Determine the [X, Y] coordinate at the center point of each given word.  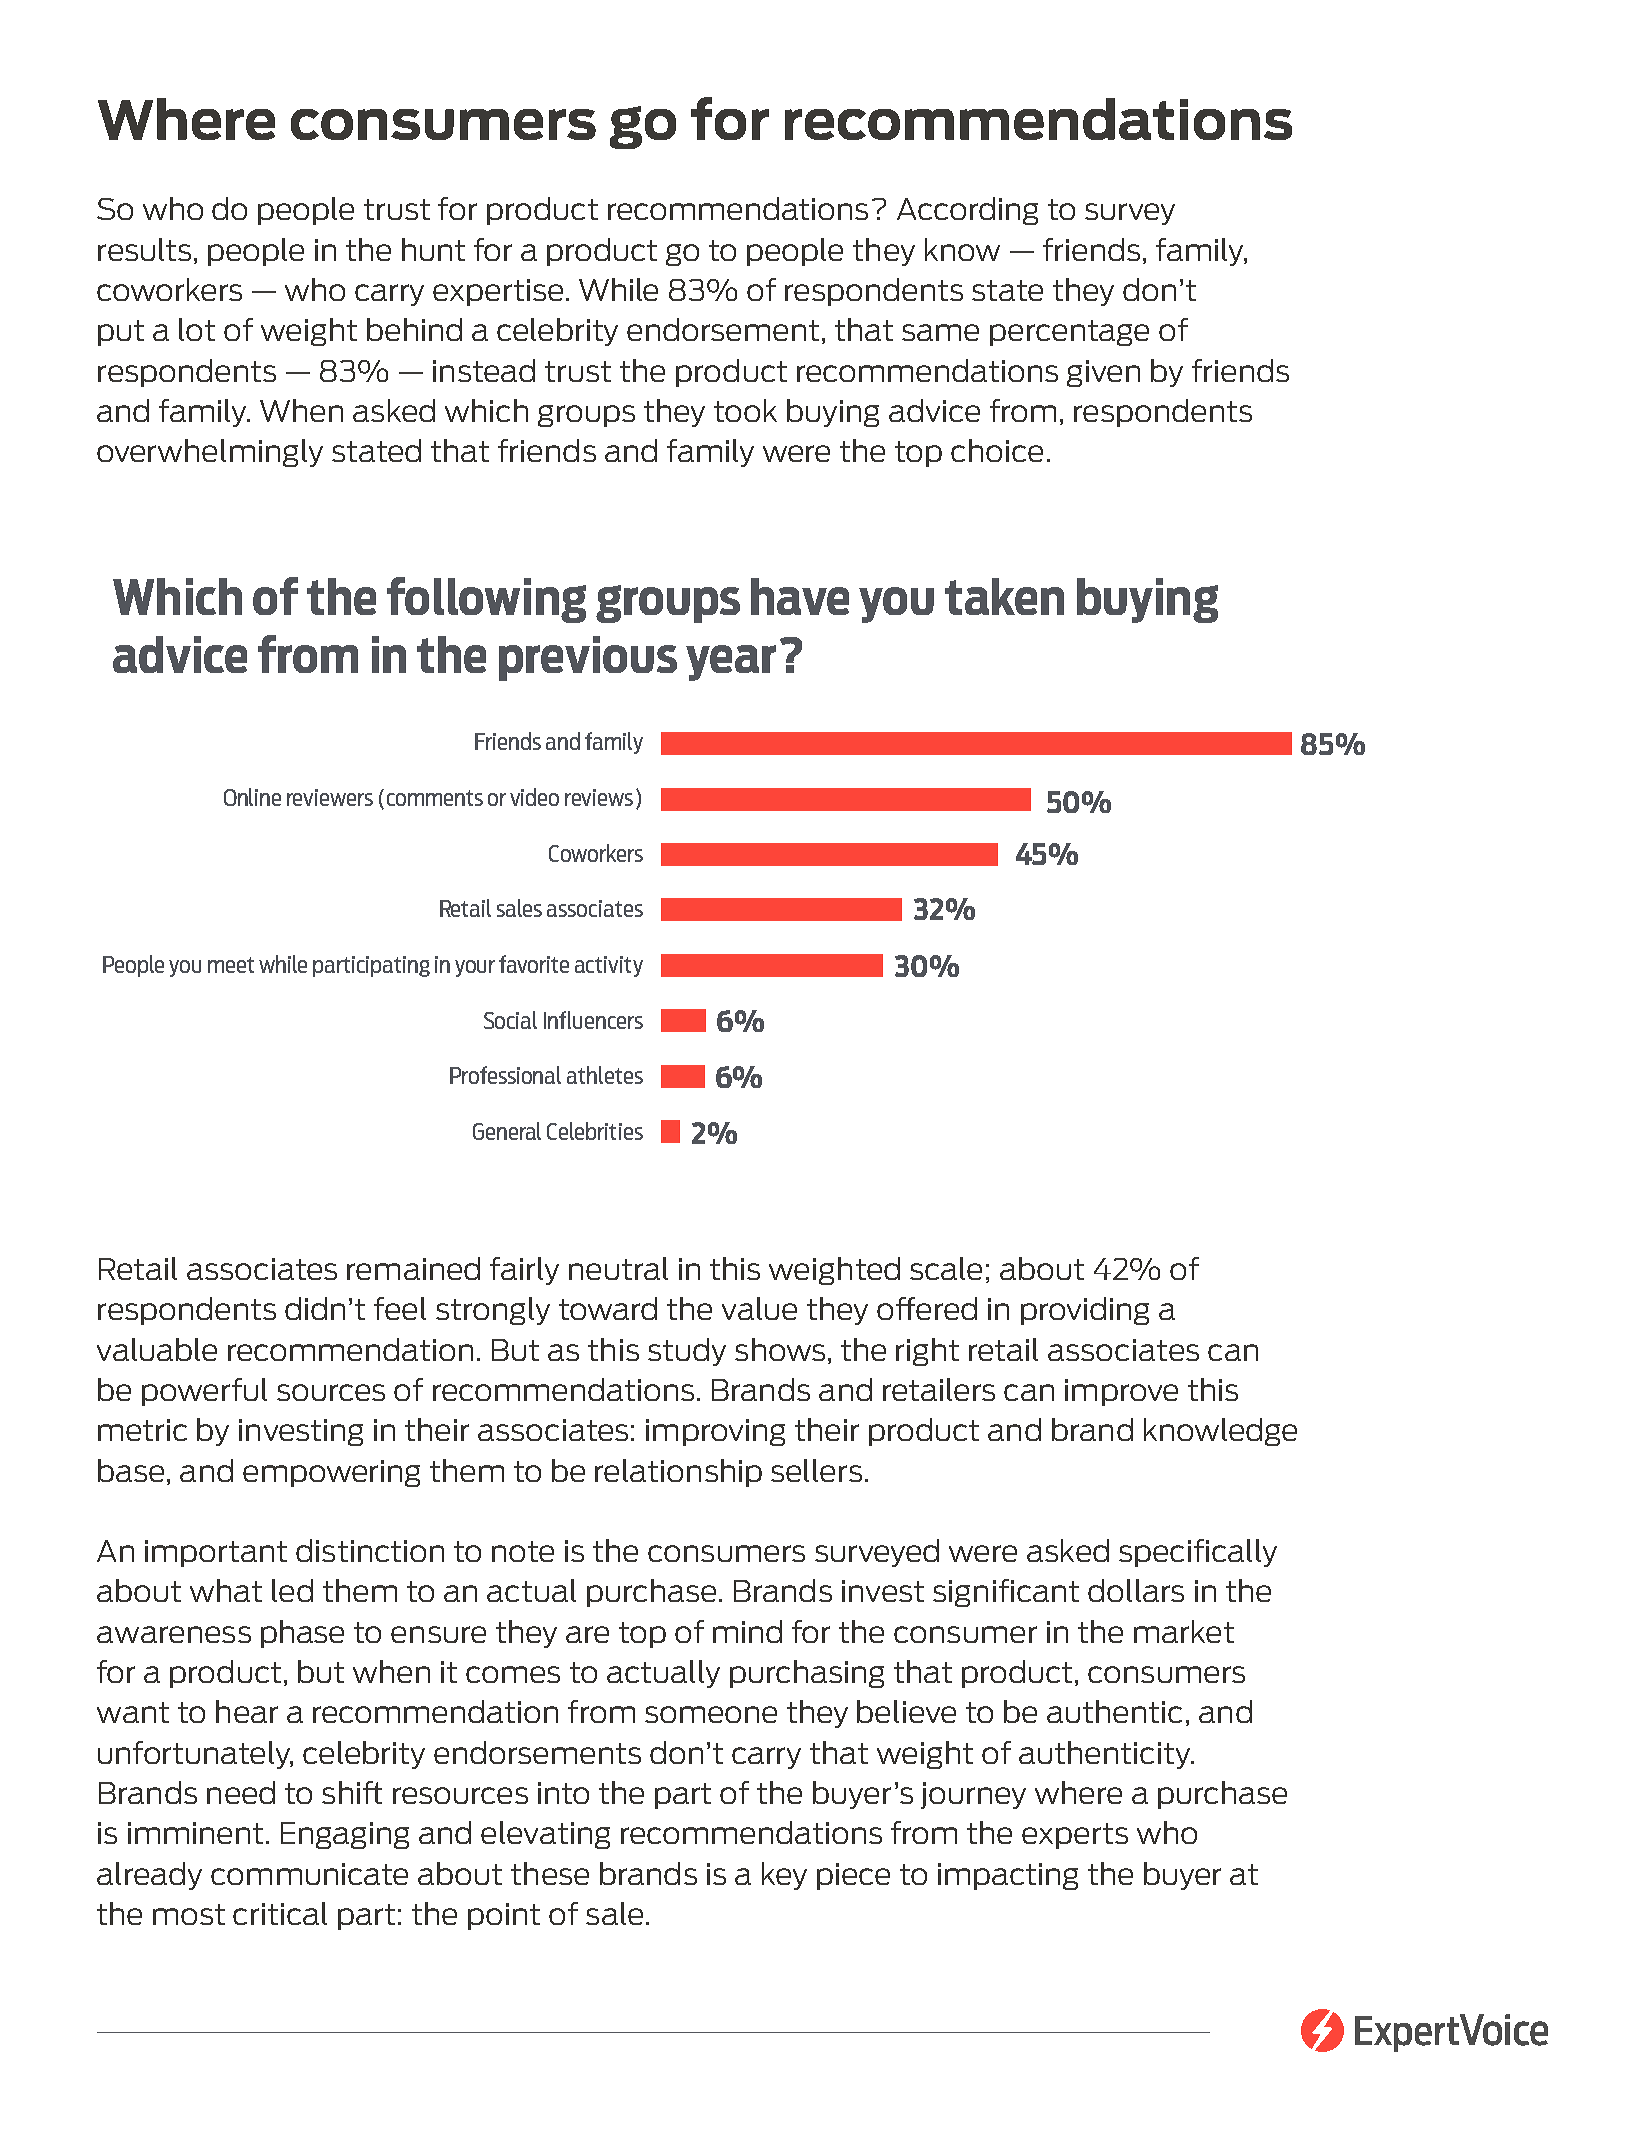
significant [1006, 1593]
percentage [1069, 333]
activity [609, 966]
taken [1004, 596]
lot [197, 329]
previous [588, 658]
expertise [498, 292]
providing [1085, 1311]
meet [231, 965]
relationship [678, 1473]
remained [413, 1268]
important [216, 1553]
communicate [309, 1874]
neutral [618, 1268]
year [731, 663]
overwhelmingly [210, 453]
